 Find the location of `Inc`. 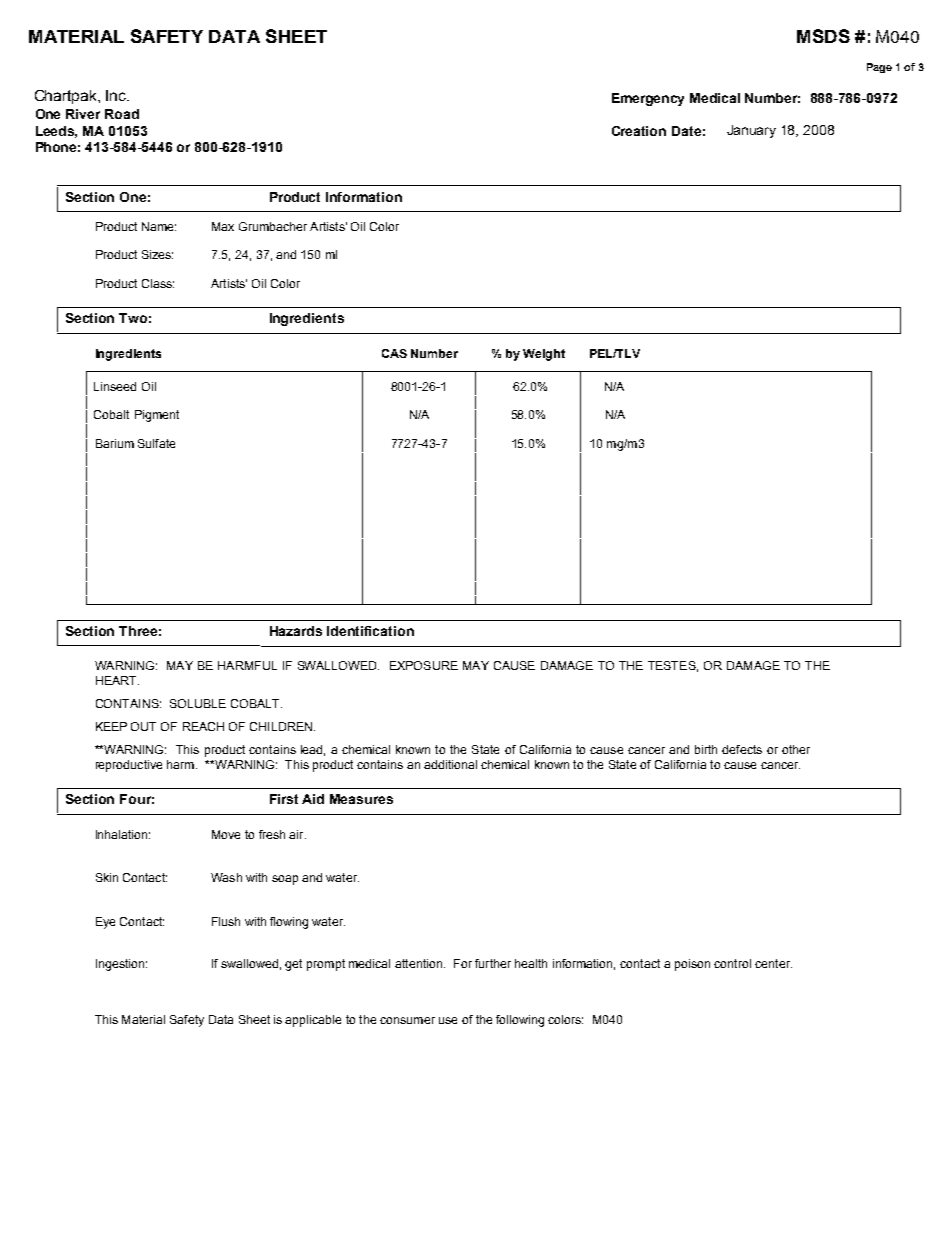

Inc is located at coordinates (117, 95).
